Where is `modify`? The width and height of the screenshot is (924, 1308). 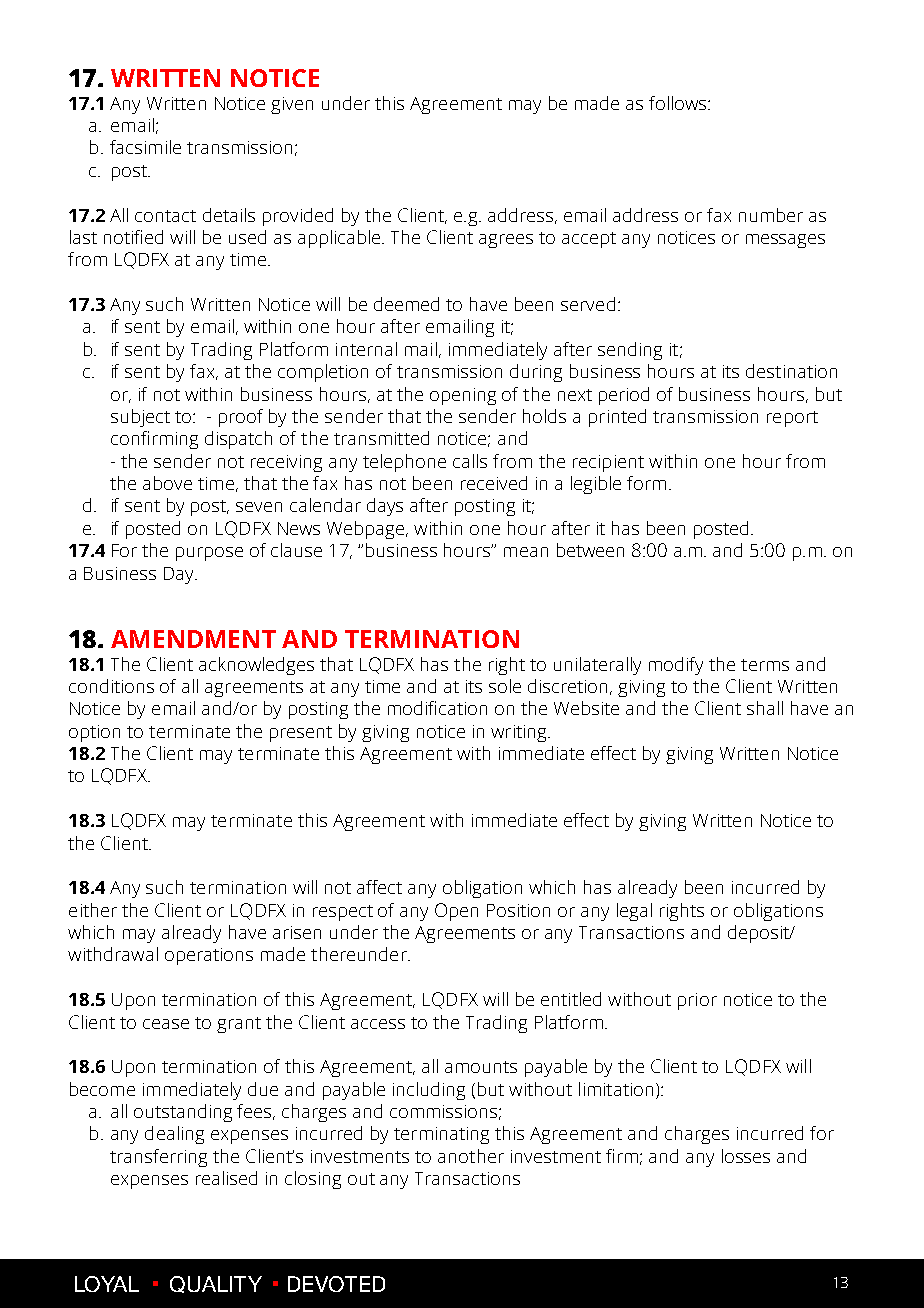
modify is located at coordinates (676, 666).
